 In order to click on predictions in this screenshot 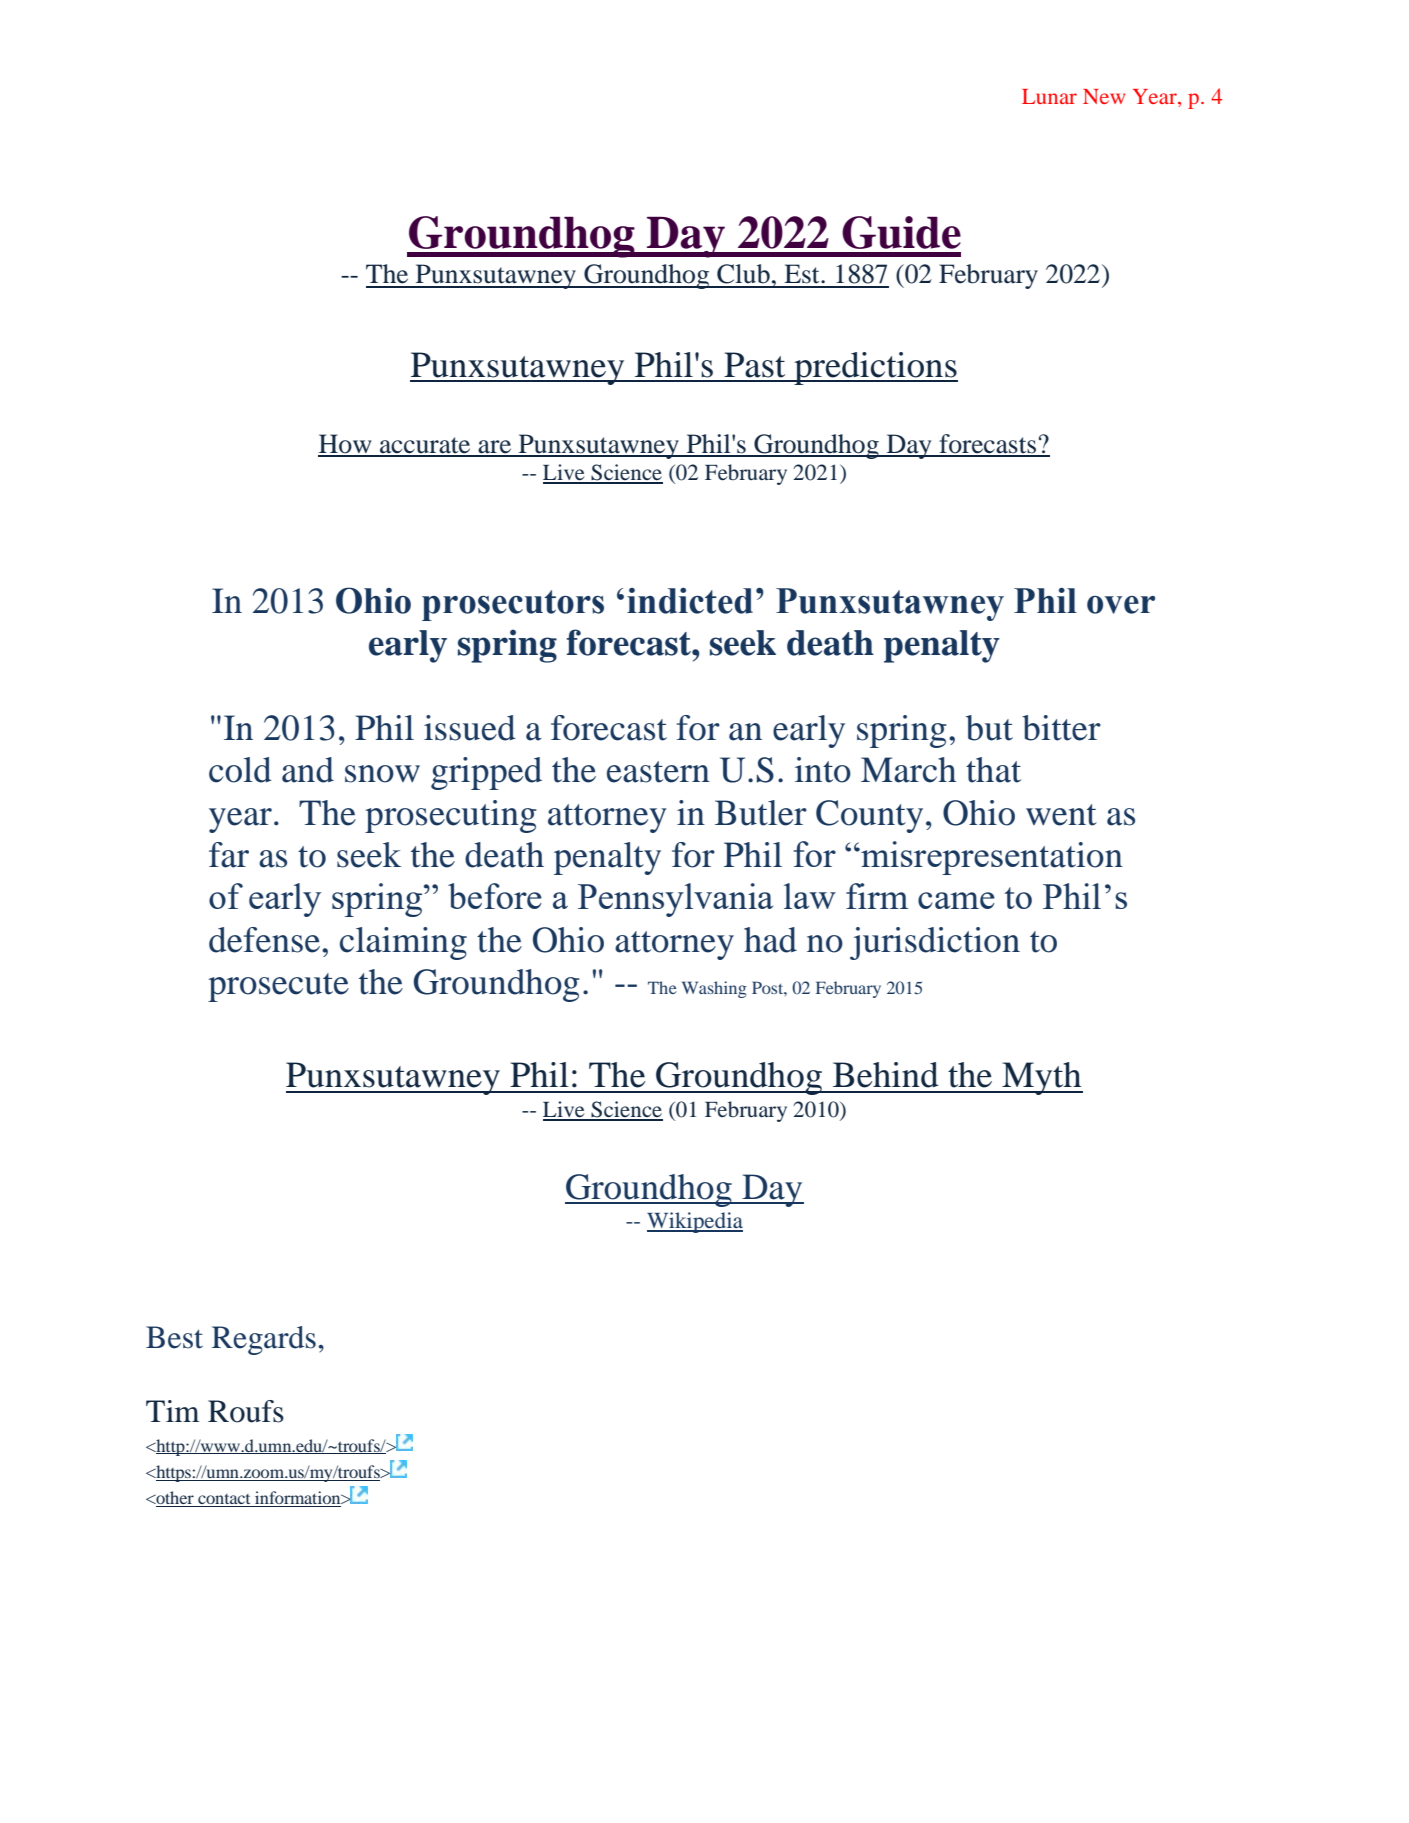, I will do `click(875, 368)`.
